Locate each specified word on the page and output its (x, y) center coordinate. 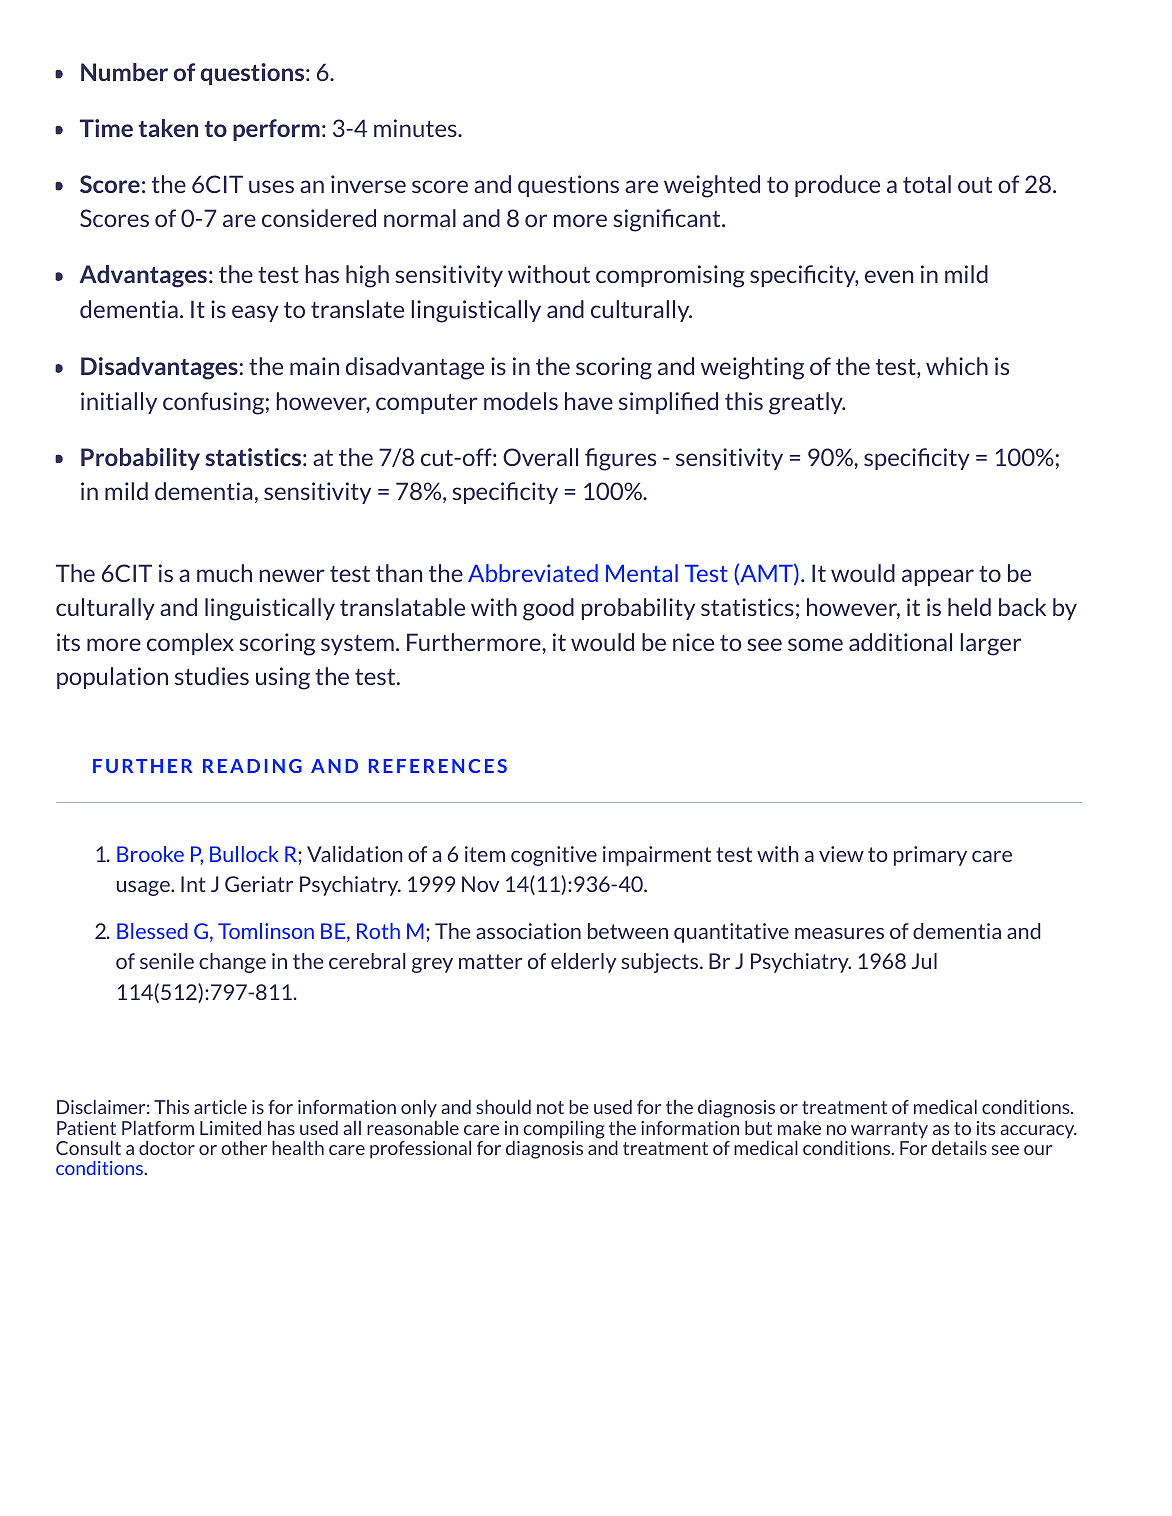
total (927, 184)
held (969, 607)
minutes (416, 128)
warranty (889, 1130)
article (220, 1107)
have (589, 401)
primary (930, 856)
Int (193, 884)
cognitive (554, 856)
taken (168, 128)
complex (190, 644)
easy (255, 313)
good (548, 609)
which (957, 366)
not (550, 1107)
